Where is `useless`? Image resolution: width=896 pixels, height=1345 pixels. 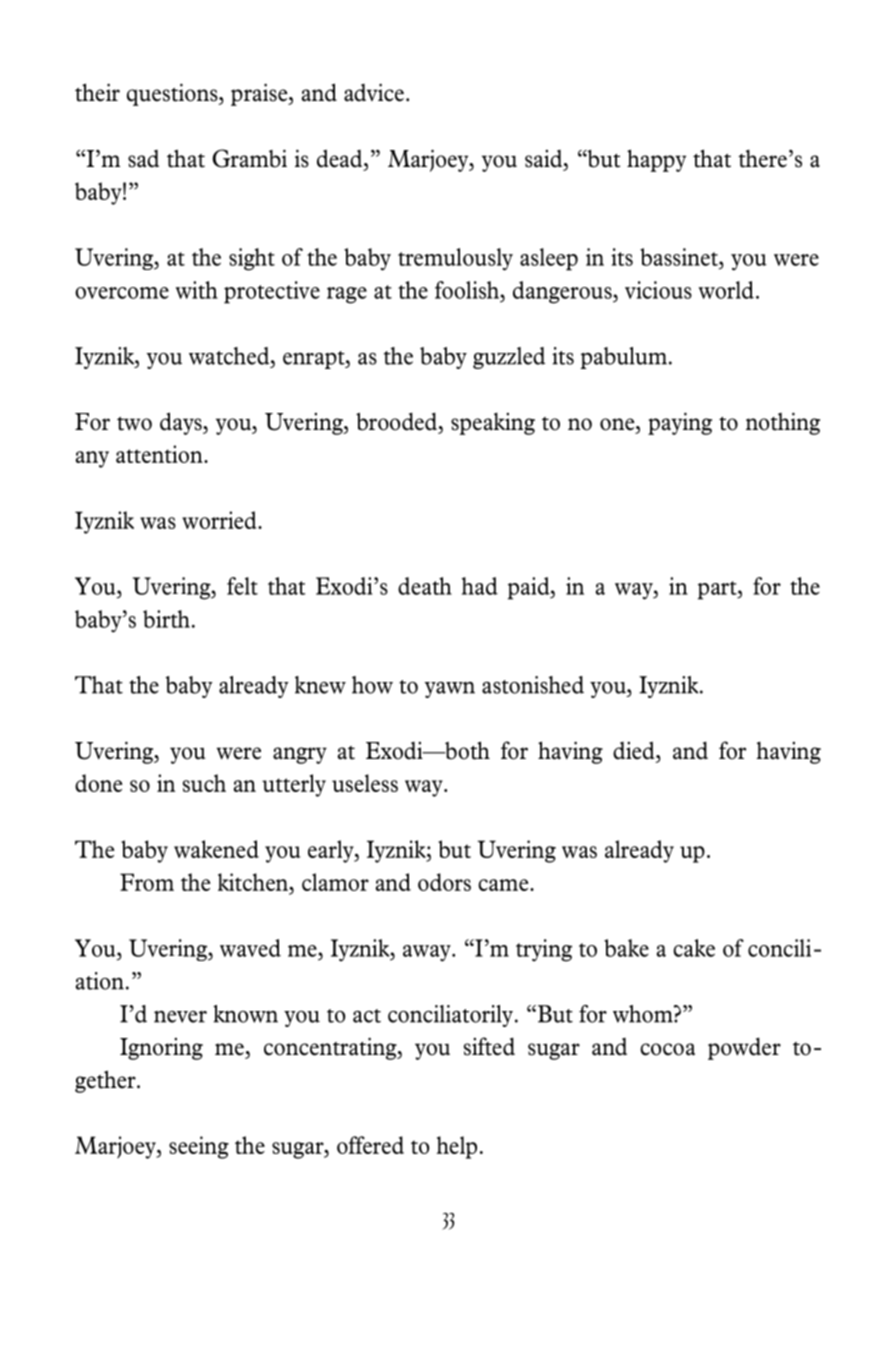 useless is located at coordinates (365, 783).
